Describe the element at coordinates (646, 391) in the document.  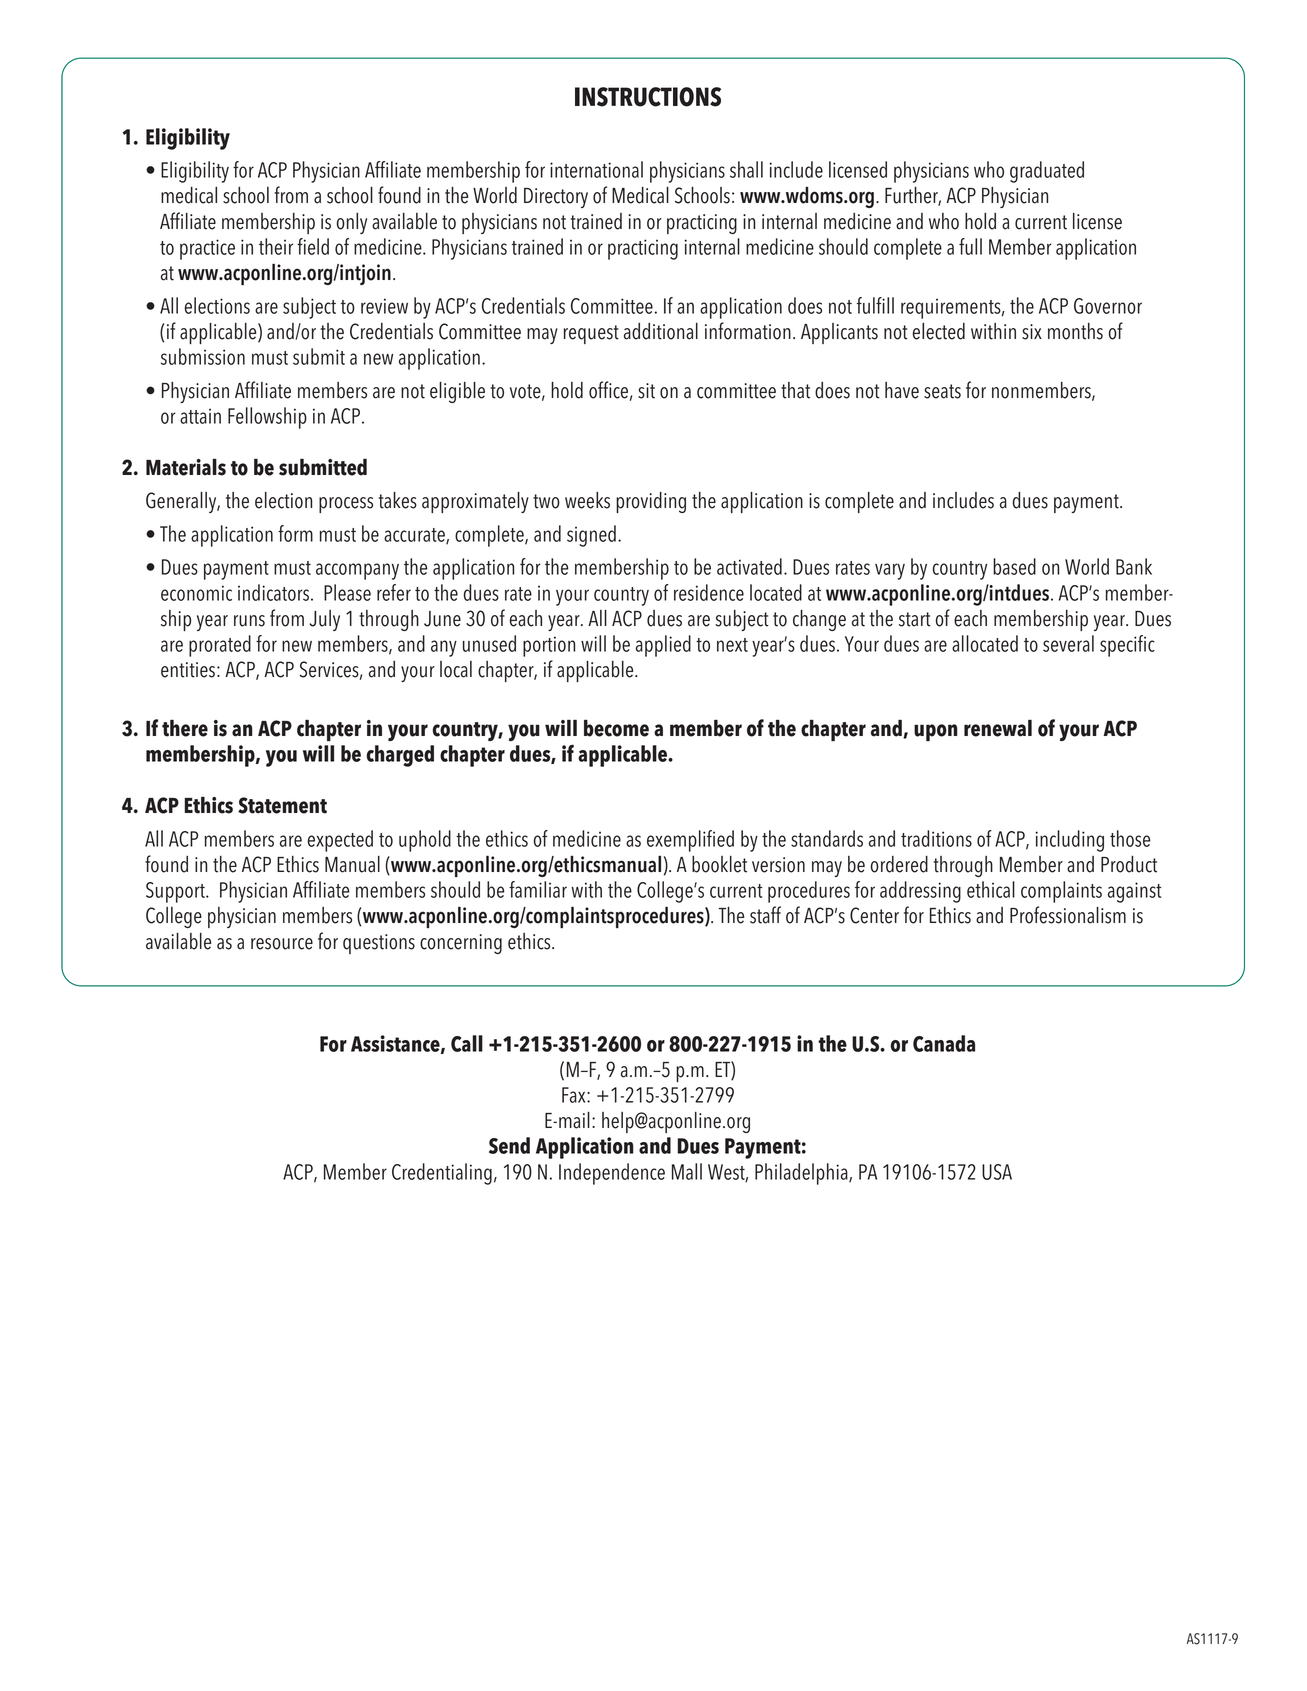
I see `sit` at that location.
